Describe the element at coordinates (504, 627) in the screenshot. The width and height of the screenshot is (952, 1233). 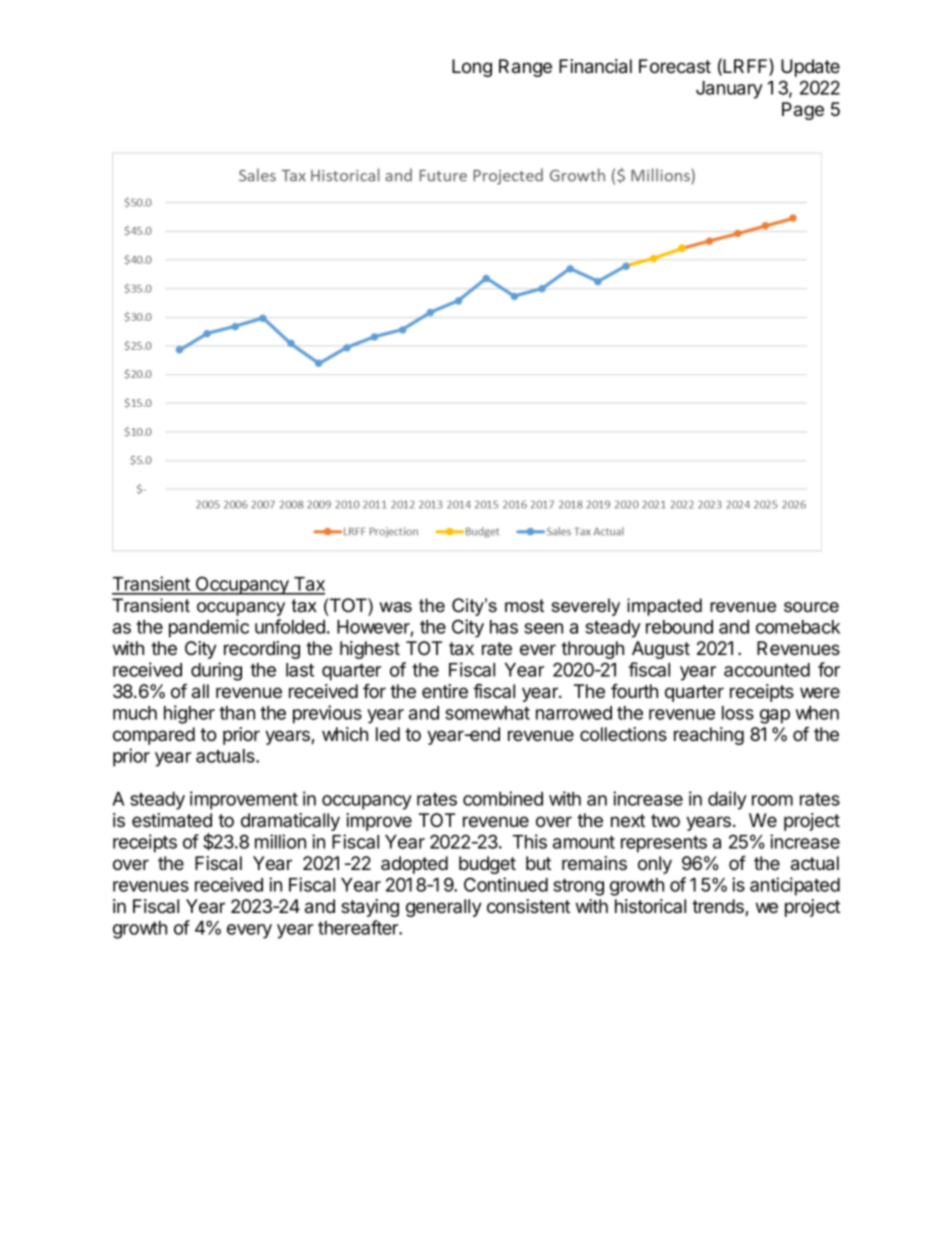
I see `has` at that location.
